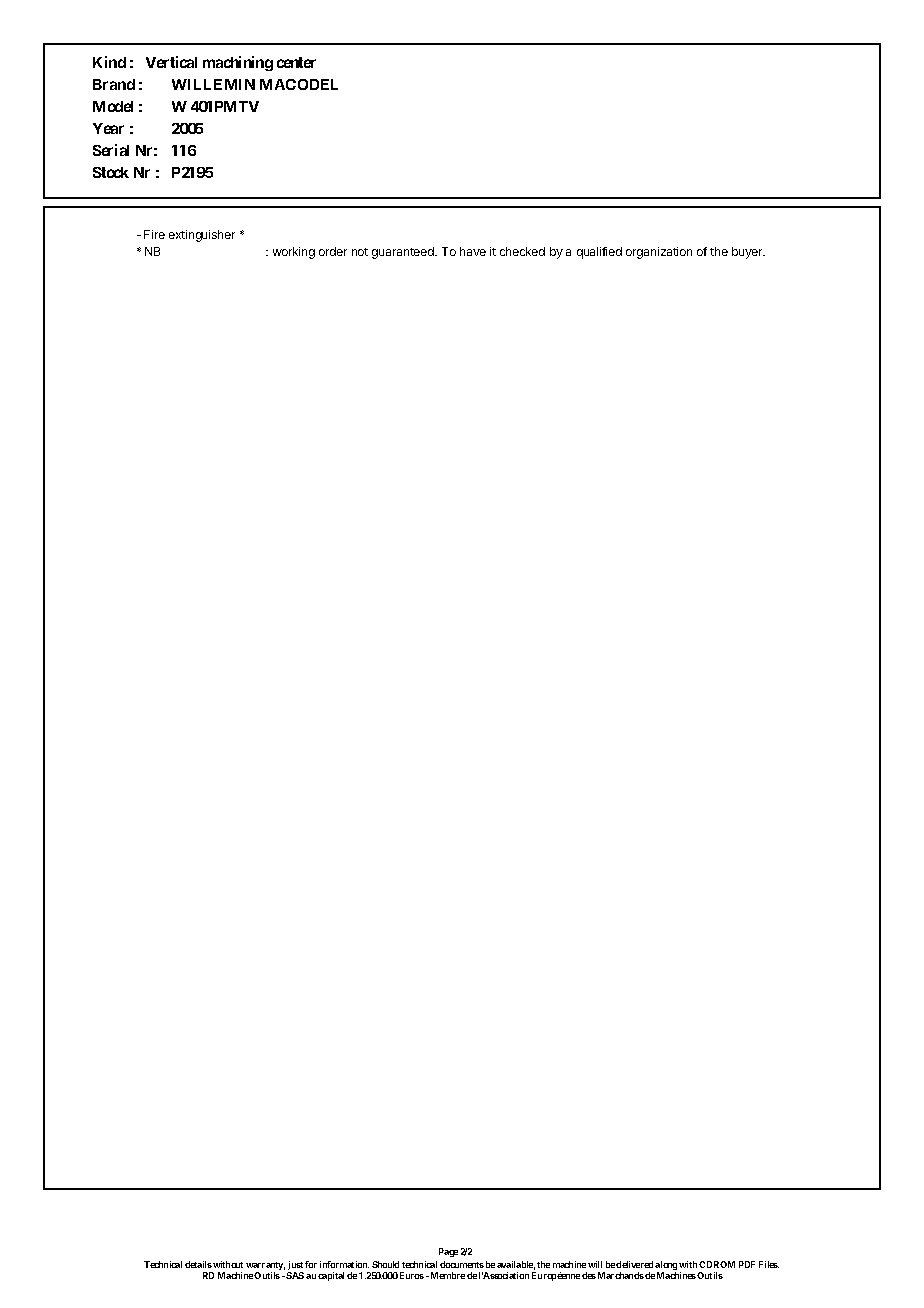 The width and height of the screenshot is (924, 1308). What do you see at coordinates (202, 236) in the screenshot?
I see `extinguisher` at bounding box center [202, 236].
